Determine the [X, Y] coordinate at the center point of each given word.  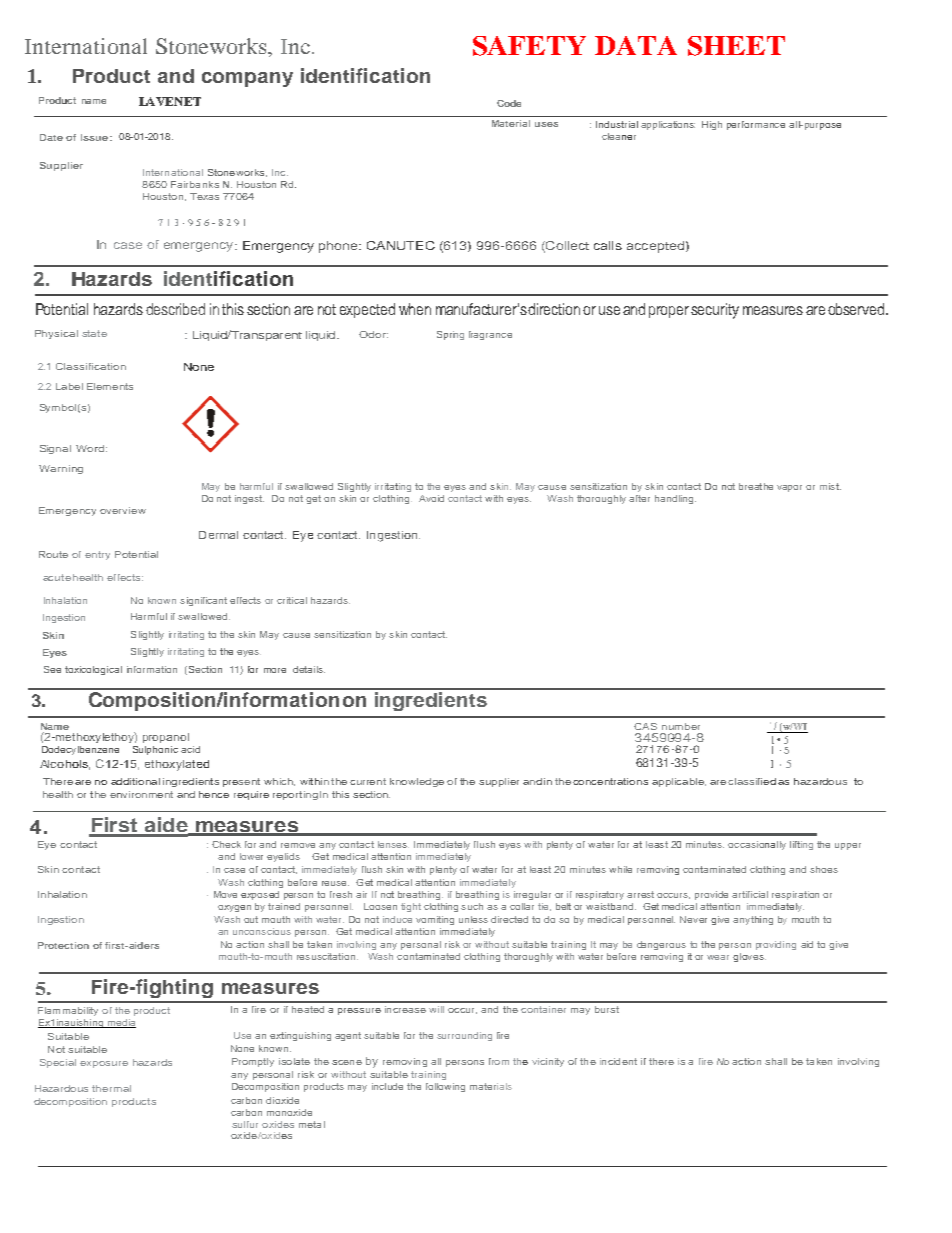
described [175, 309]
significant [203, 601]
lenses [393, 844]
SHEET [736, 46]
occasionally [757, 845]
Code [509, 103]
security [715, 311]
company [247, 79]
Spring [450, 335]
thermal [111, 1088]
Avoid [431, 498]
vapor [789, 488]
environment [141, 794]
